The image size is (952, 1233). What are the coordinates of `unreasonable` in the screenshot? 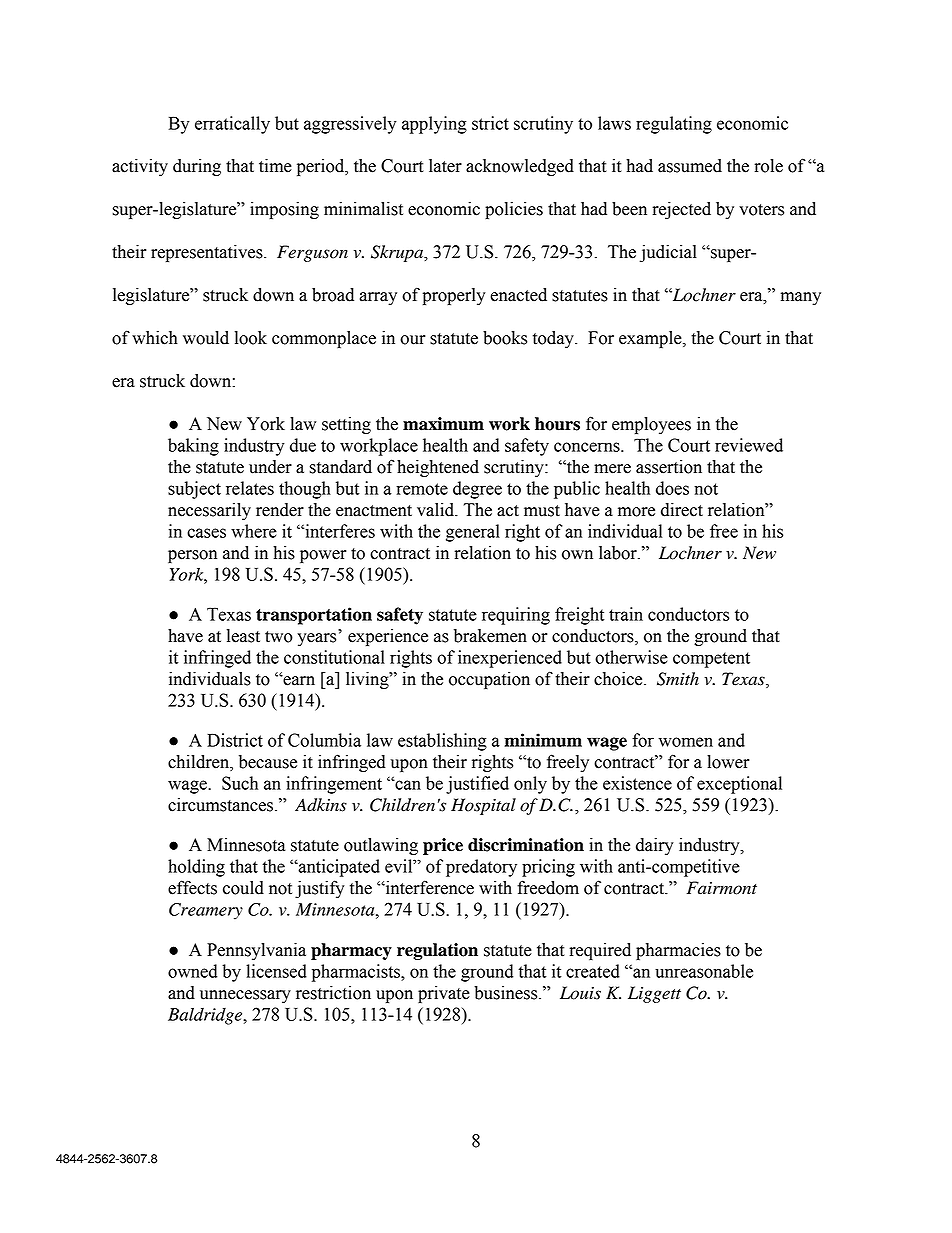 It's located at (704, 971).
